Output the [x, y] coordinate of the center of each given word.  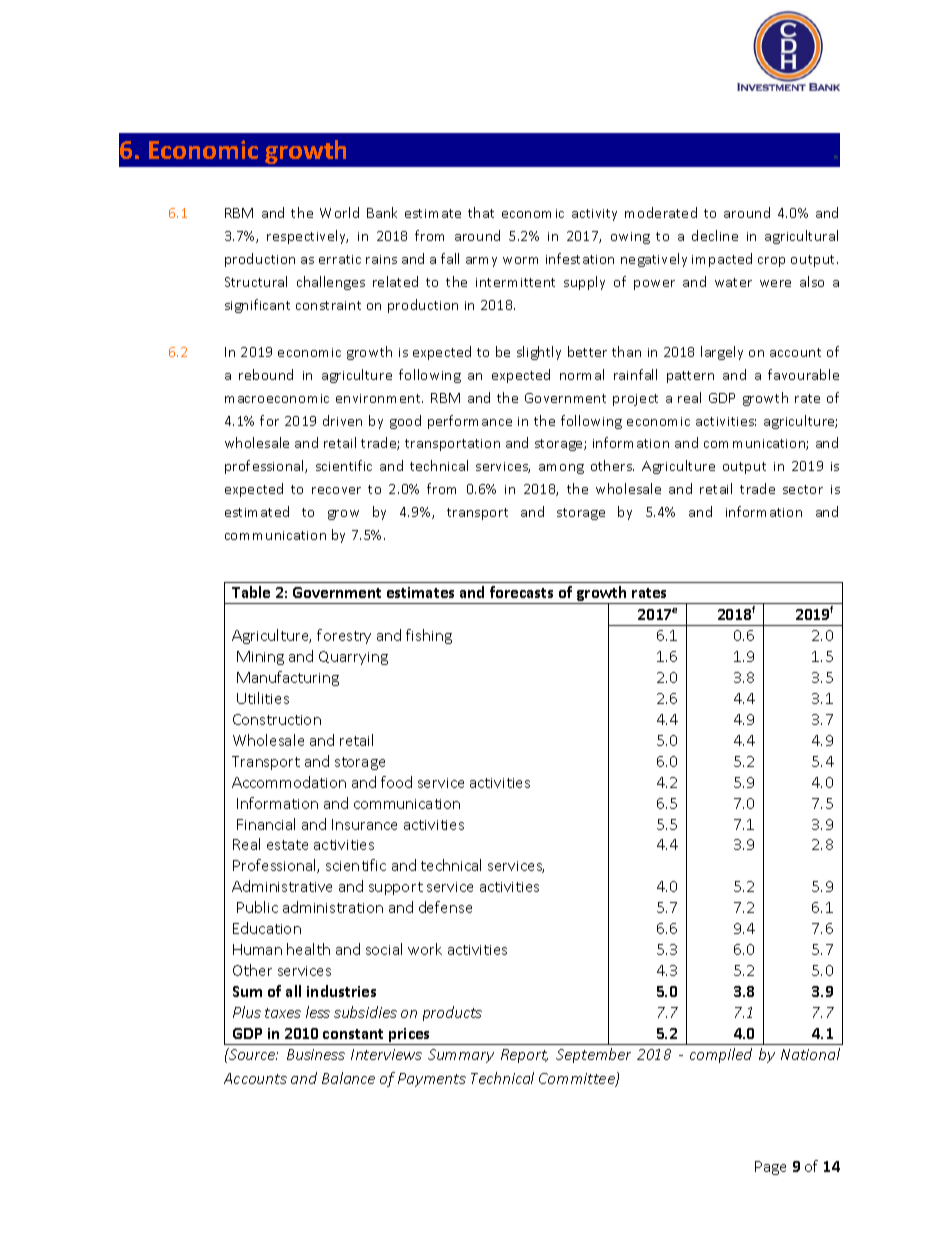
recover [336, 490]
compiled [721, 1055]
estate [287, 845]
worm [520, 260]
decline [715, 235]
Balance [348, 1078]
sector [803, 489]
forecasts [521, 592]
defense [445, 907]
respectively [307, 237]
